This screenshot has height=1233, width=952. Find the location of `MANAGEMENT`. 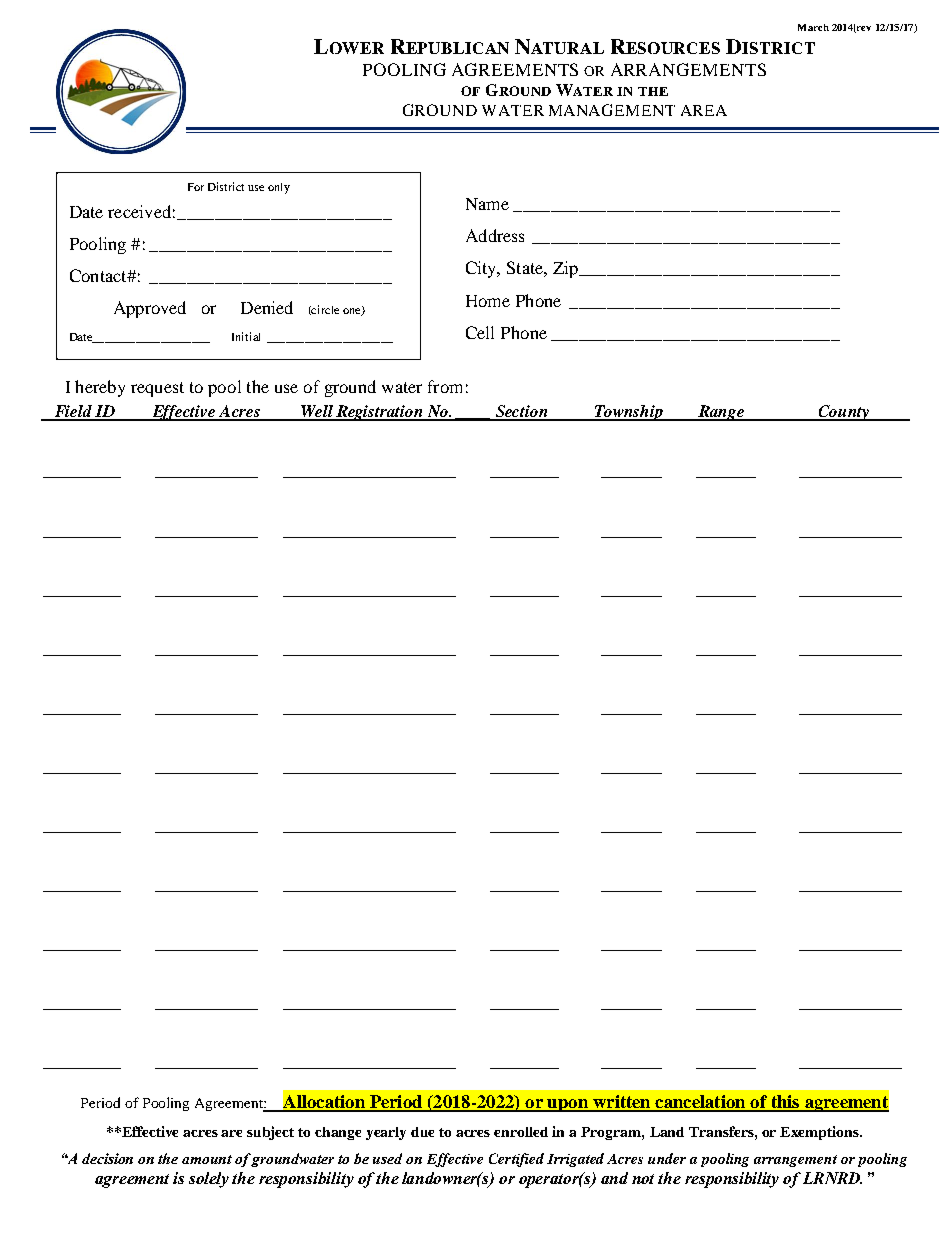

MANAGEMENT is located at coordinates (612, 110).
